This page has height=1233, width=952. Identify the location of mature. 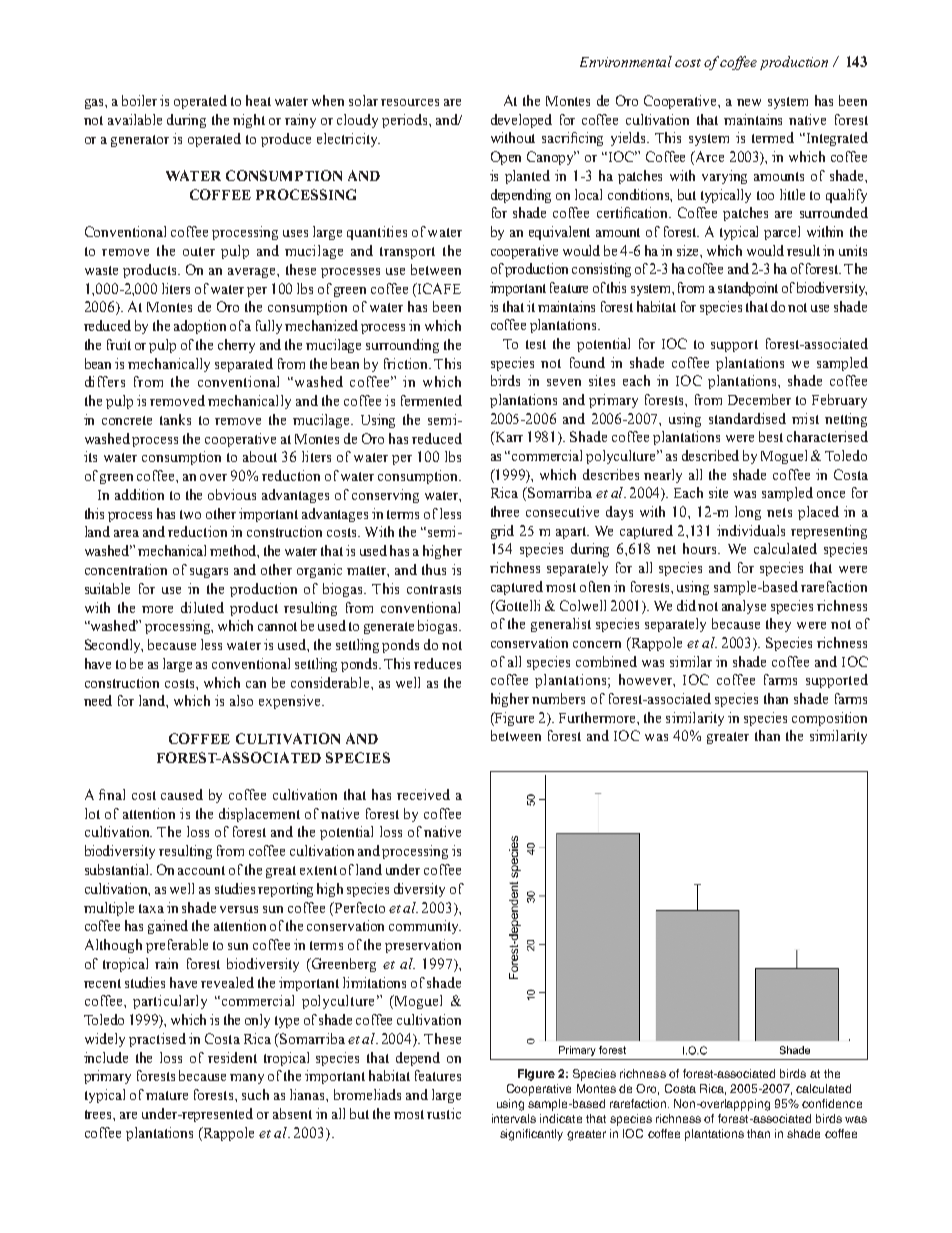
(167, 1095).
